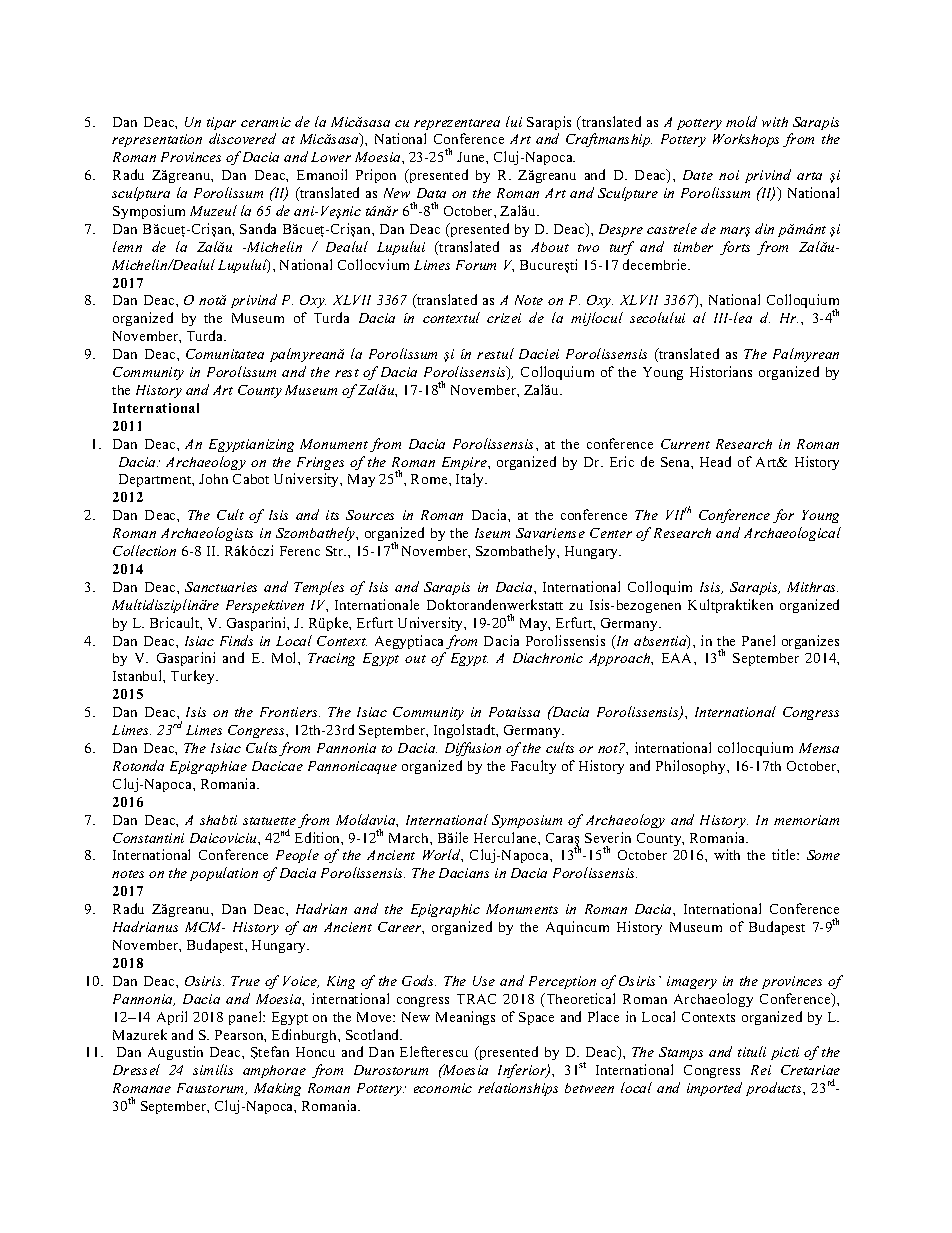 This screenshot has width=952, height=1233. What do you see at coordinates (319, 588) in the screenshot?
I see `Temples` at bounding box center [319, 588].
